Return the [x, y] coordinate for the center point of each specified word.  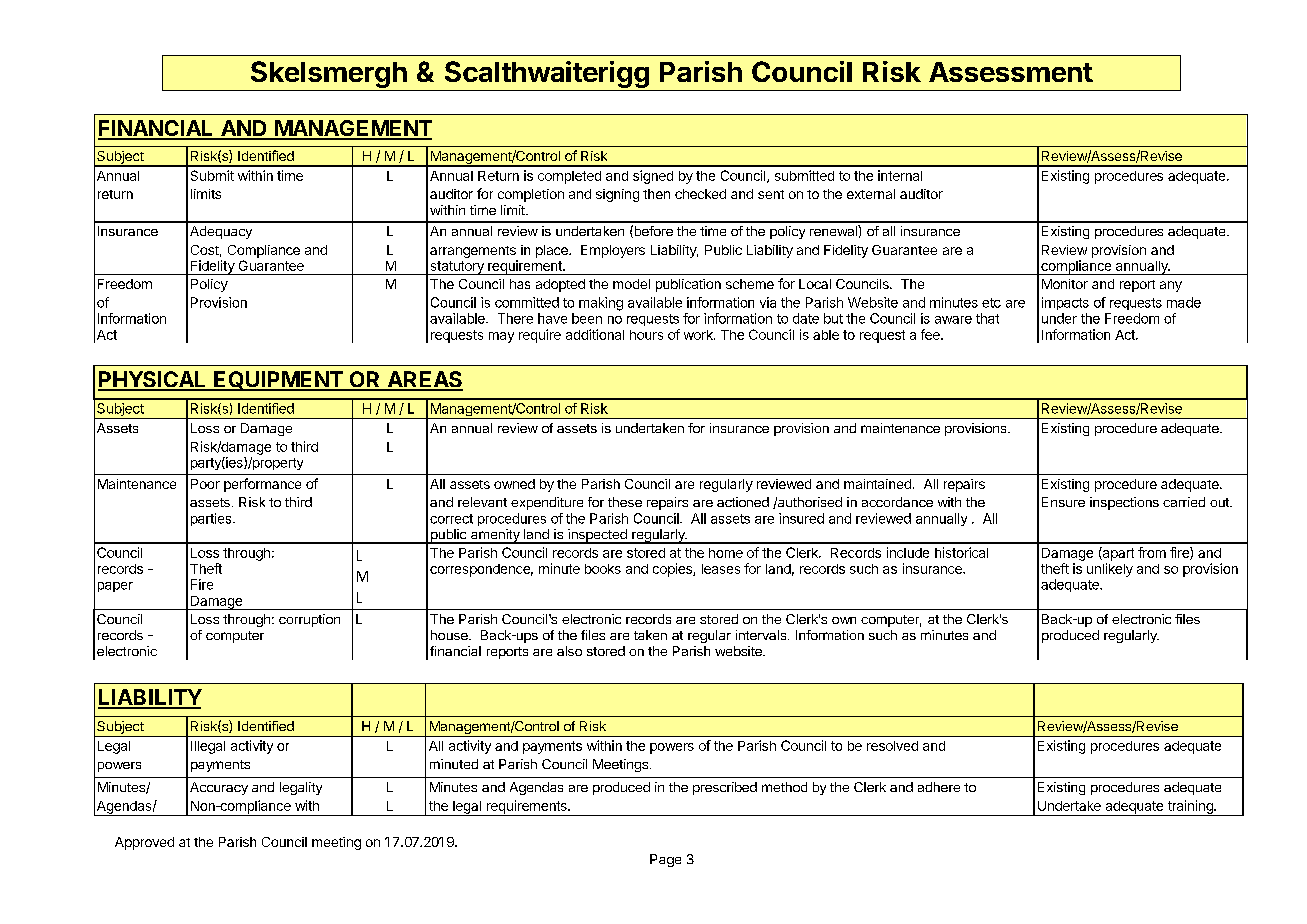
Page [665, 860]
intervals [762, 635]
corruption [309, 620]
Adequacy [221, 232]
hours [646, 335]
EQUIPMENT [278, 381]
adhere [939, 787]
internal [900, 175]
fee [931, 334]
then [656, 194]
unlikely [1110, 570]
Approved [144, 843]
